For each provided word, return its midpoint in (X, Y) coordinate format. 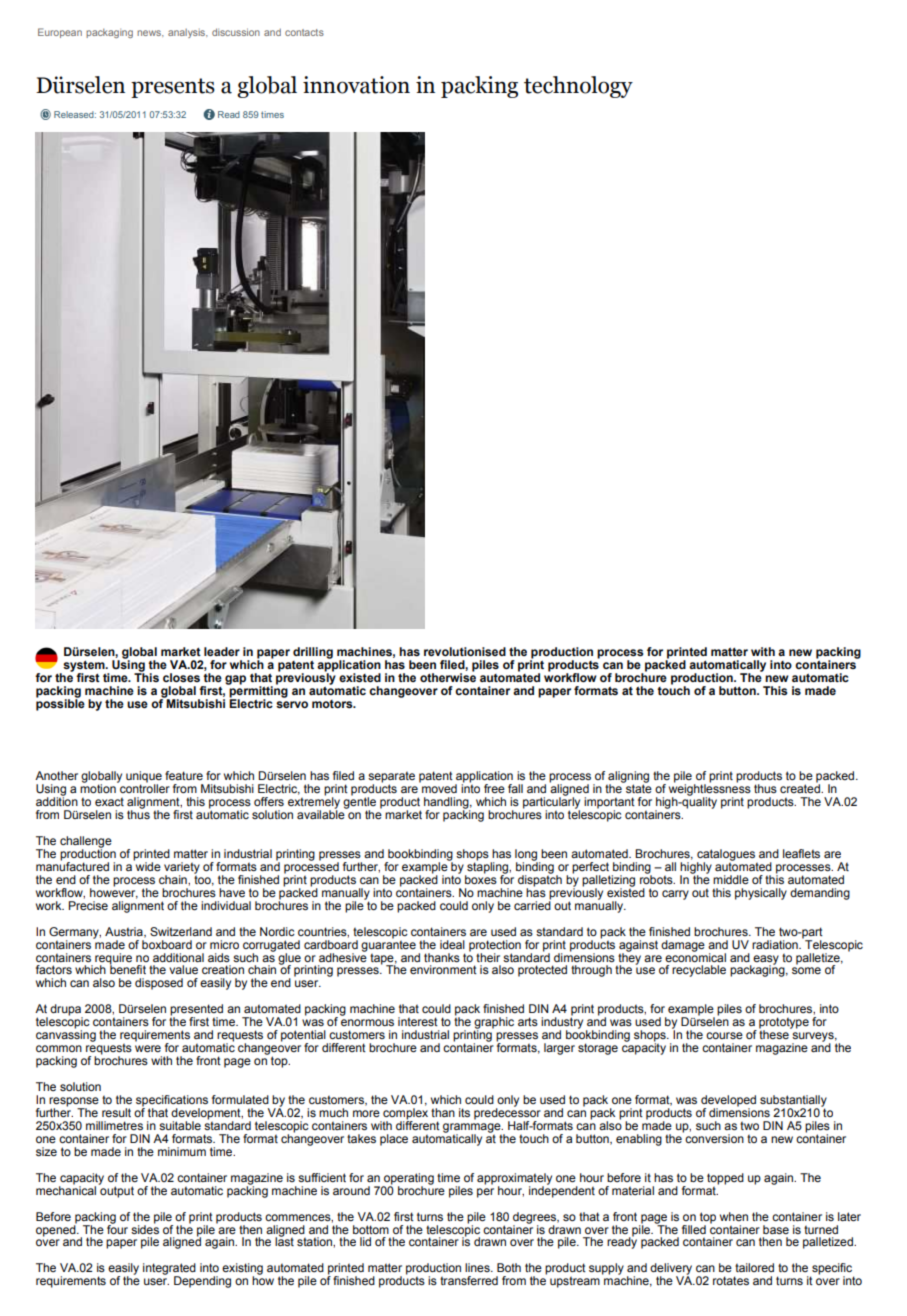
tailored (754, 1267)
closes (181, 677)
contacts (304, 32)
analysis (187, 33)
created (801, 787)
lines (478, 1267)
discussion (236, 32)
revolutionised (465, 651)
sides (145, 1228)
